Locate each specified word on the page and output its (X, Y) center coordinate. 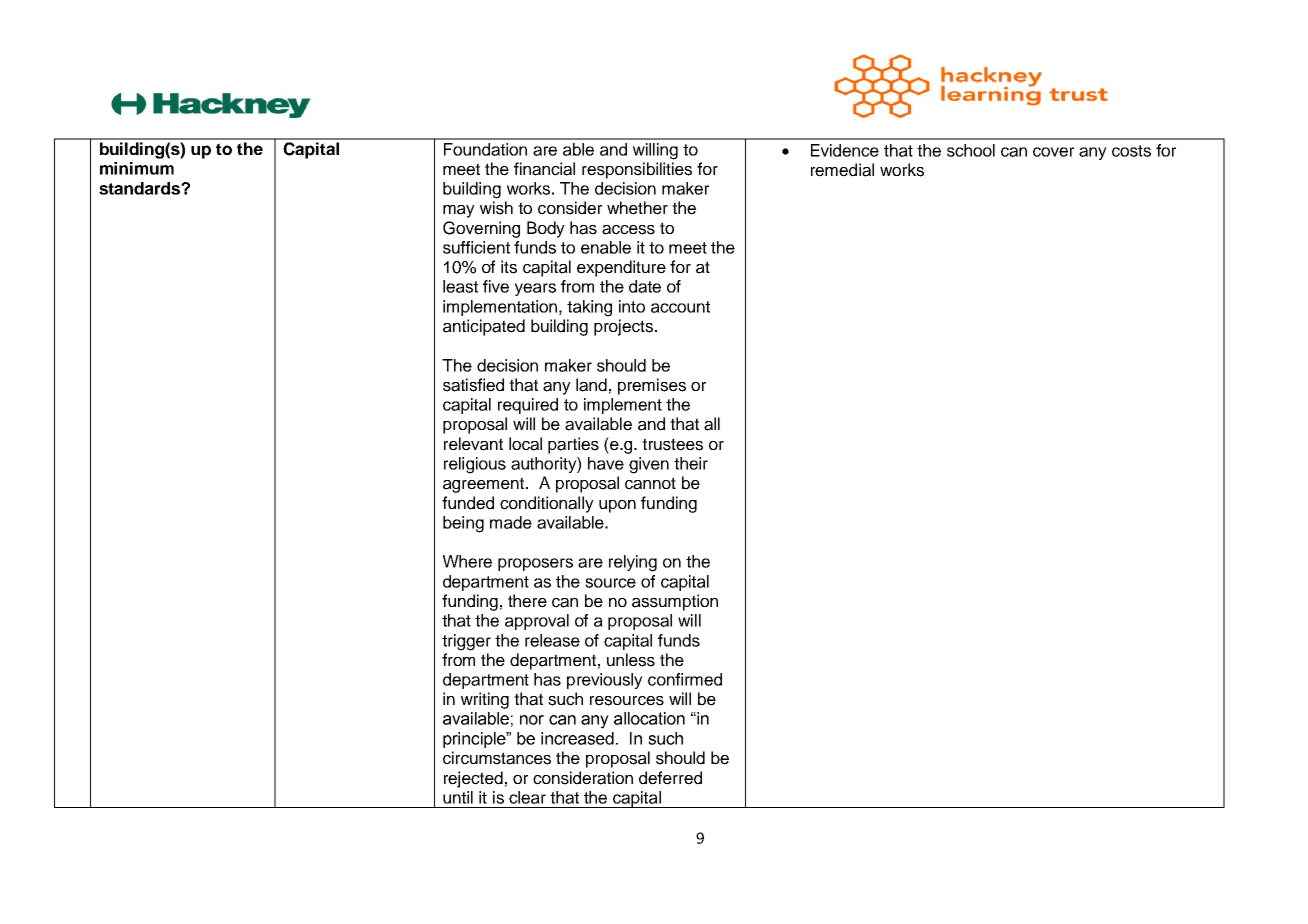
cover (1053, 152)
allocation (649, 718)
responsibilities (637, 170)
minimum (137, 168)
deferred (670, 778)
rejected (473, 779)
